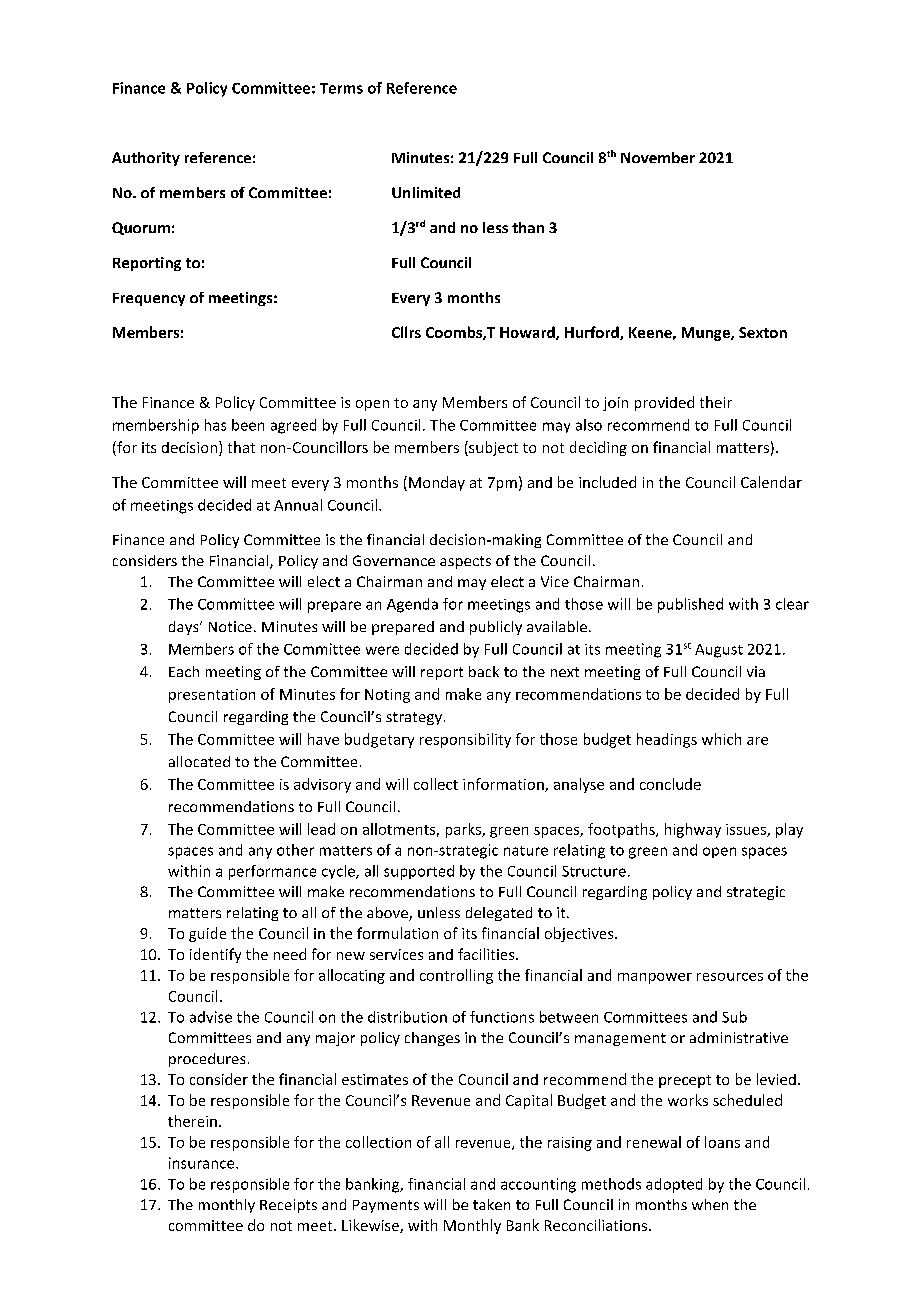  Describe the element at coordinates (207, 934) in the screenshot. I see `guide` at that location.
